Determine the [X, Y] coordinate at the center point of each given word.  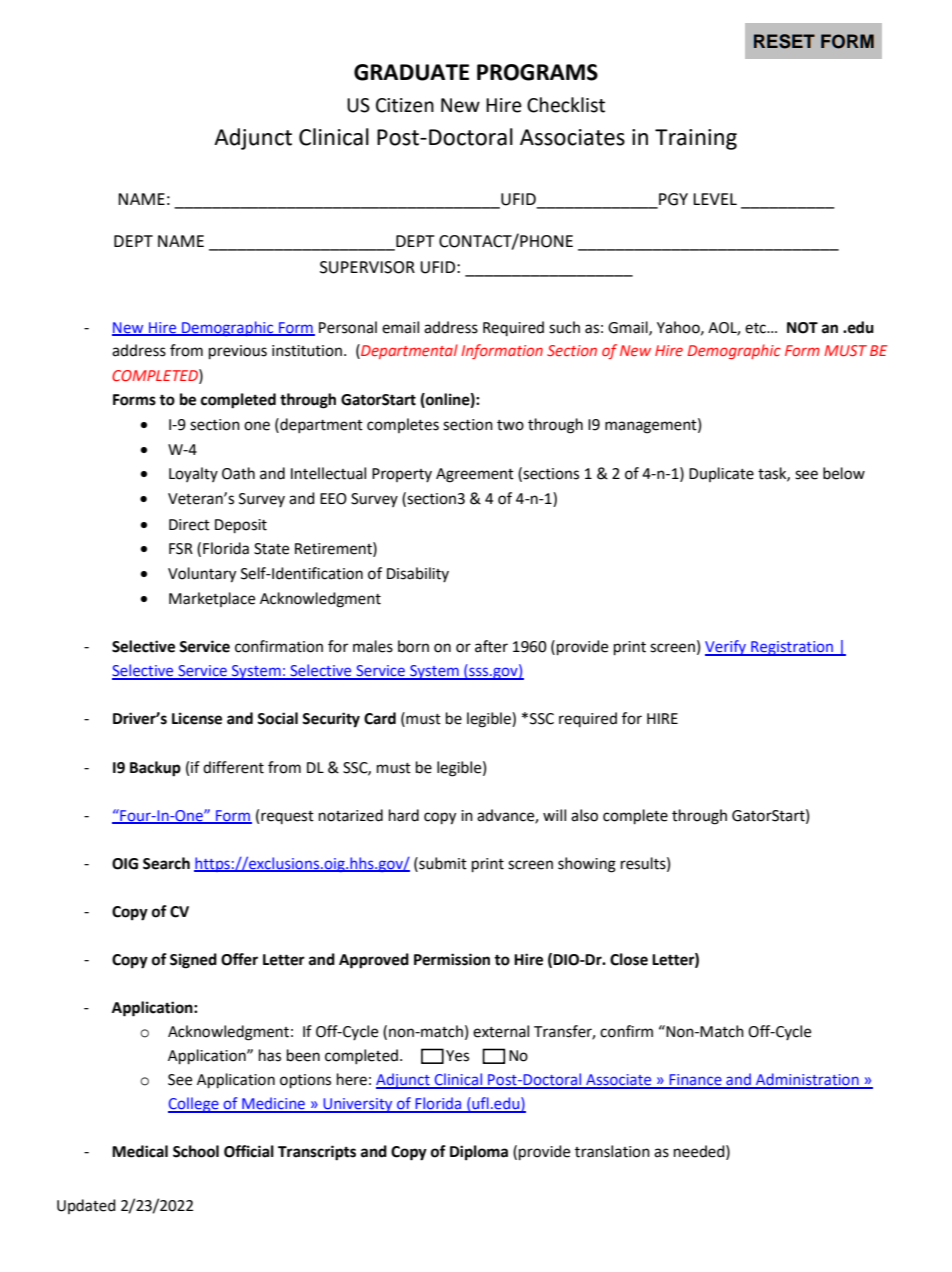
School [196, 1151]
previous [238, 352]
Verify [726, 648]
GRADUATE [411, 72]
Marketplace [212, 599]
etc [756, 328]
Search [166, 863]
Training [696, 139]
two [510, 425]
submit [442, 863]
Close [629, 959]
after [491, 646]
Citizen [405, 105]
